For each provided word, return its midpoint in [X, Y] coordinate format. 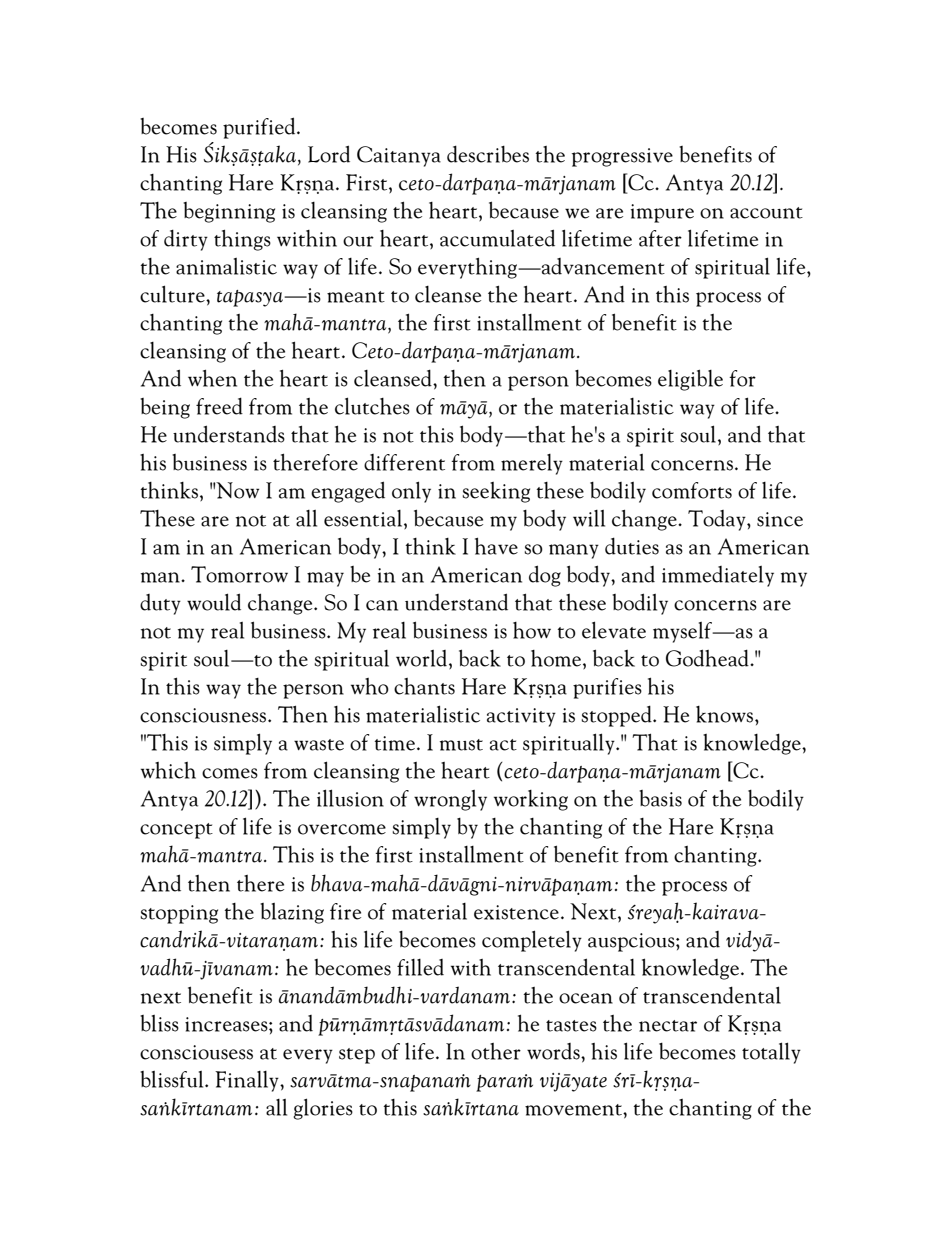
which [168, 770]
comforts [692, 490]
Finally [248, 1081]
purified [260, 128]
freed [219, 406]
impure [662, 213]
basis [660, 798]
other [496, 1051]
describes [488, 154]
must [461, 745]
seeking [496, 492]
